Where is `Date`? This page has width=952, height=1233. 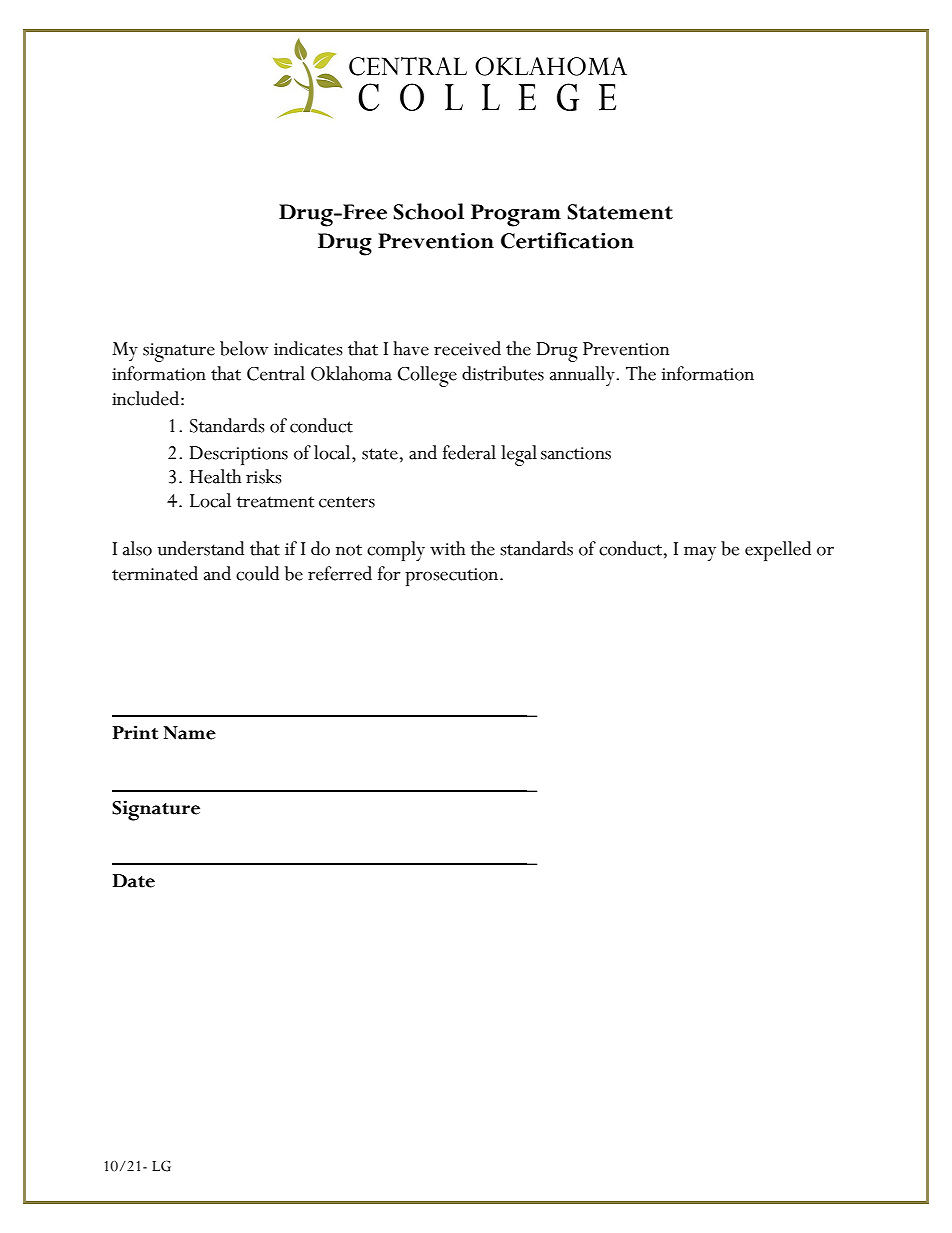 Date is located at coordinates (134, 881).
